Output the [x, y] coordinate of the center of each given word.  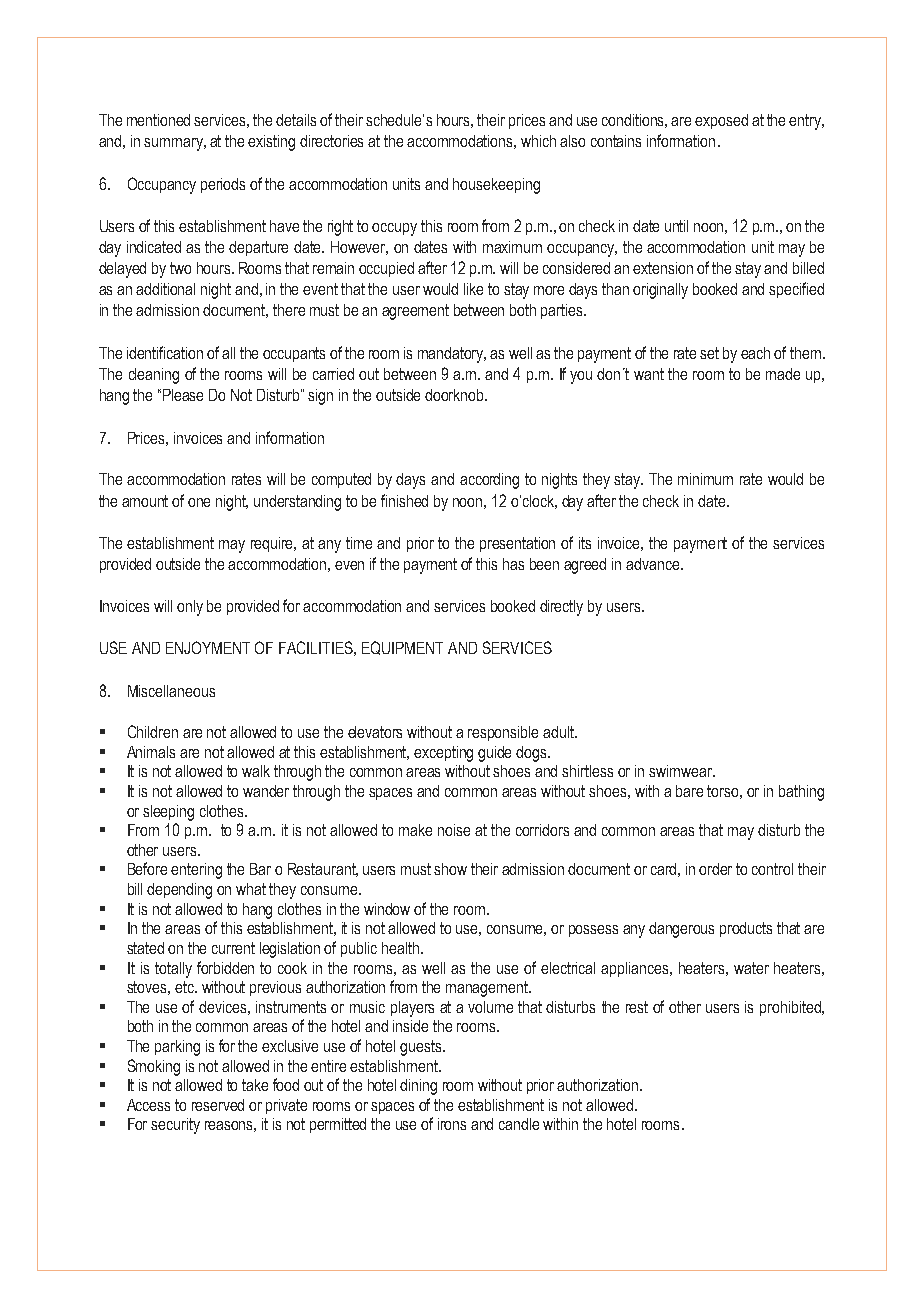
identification [165, 352]
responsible [503, 733]
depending [179, 891]
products [746, 929]
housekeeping [496, 186]
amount [145, 501]
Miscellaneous [171, 691]
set [709, 353]
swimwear [681, 771]
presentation [517, 544]
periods [223, 185]
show [450, 869]
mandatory [452, 355]
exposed [721, 121]
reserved [218, 1105]
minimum [705, 479]
